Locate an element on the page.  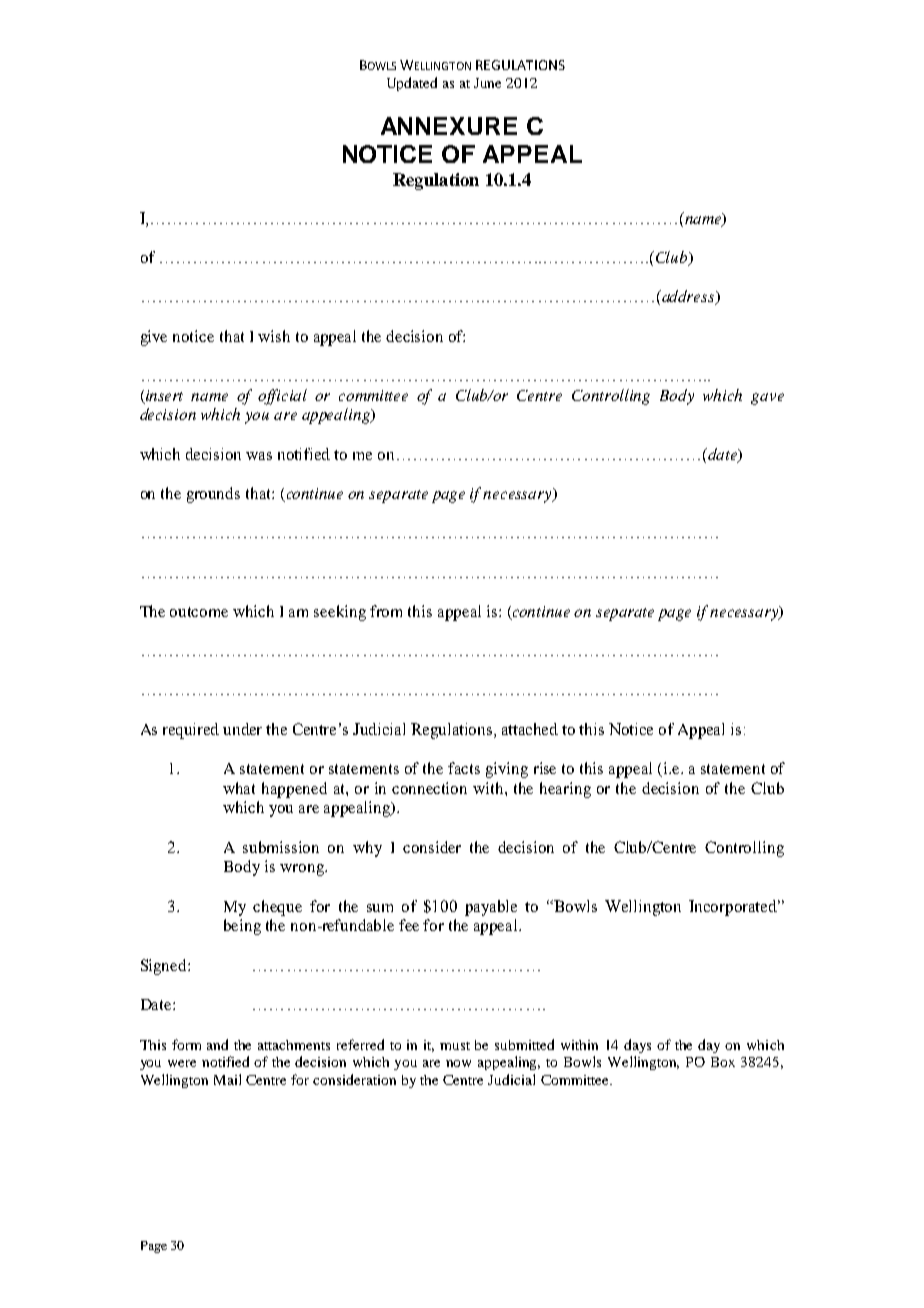
from is located at coordinates (386, 611).
